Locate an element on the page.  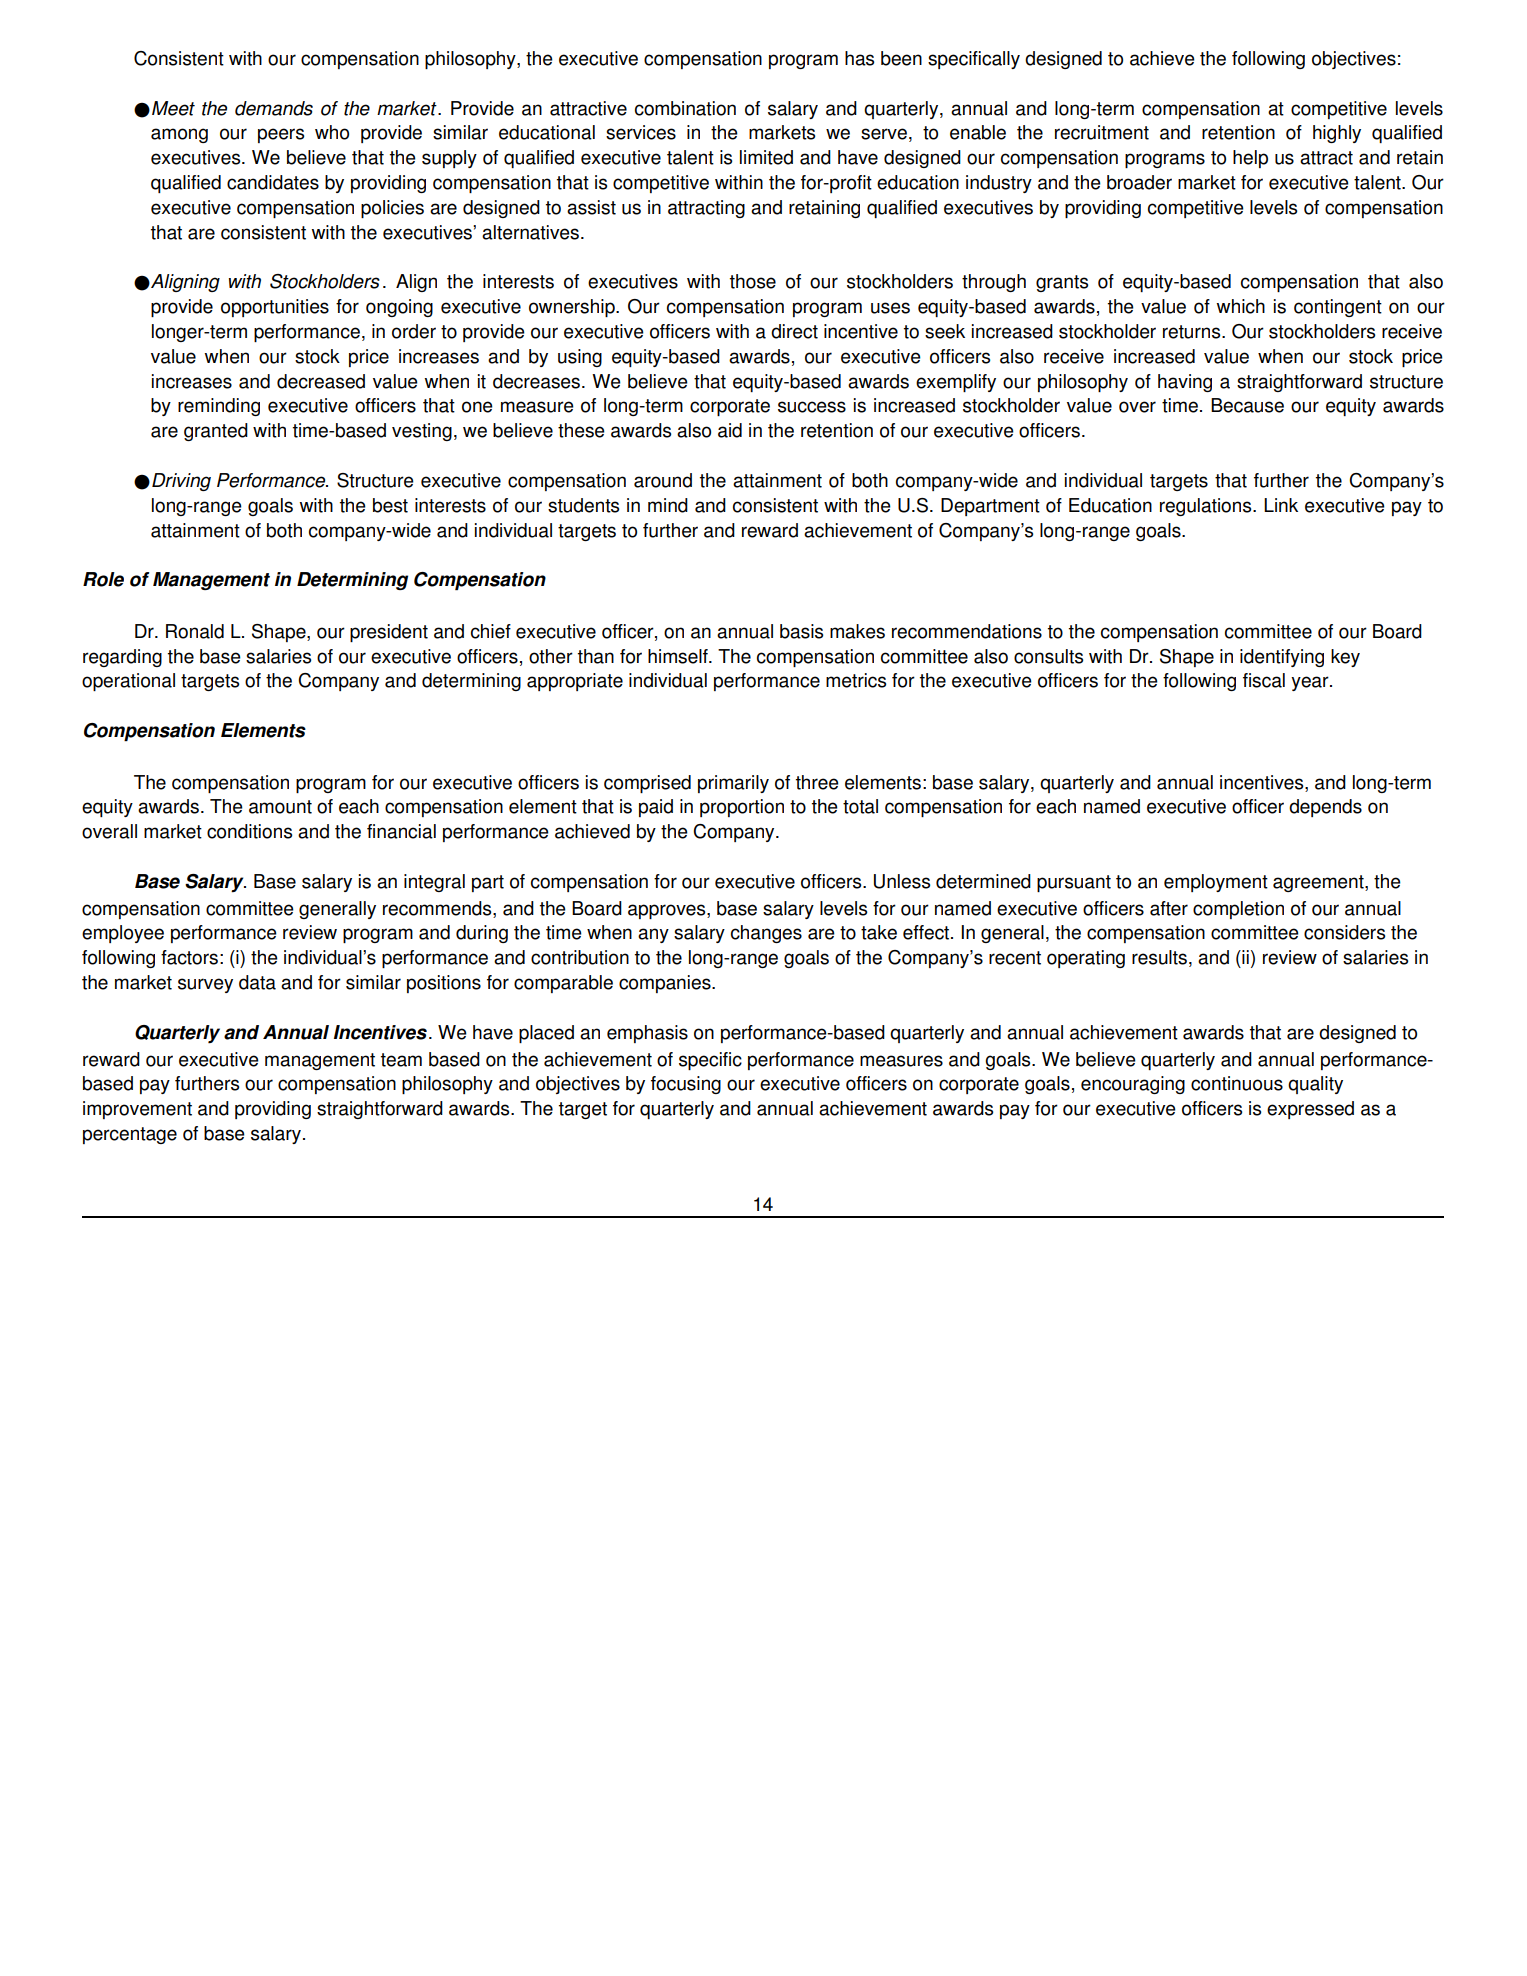
improvement is located at coordinates (137, 1110).
